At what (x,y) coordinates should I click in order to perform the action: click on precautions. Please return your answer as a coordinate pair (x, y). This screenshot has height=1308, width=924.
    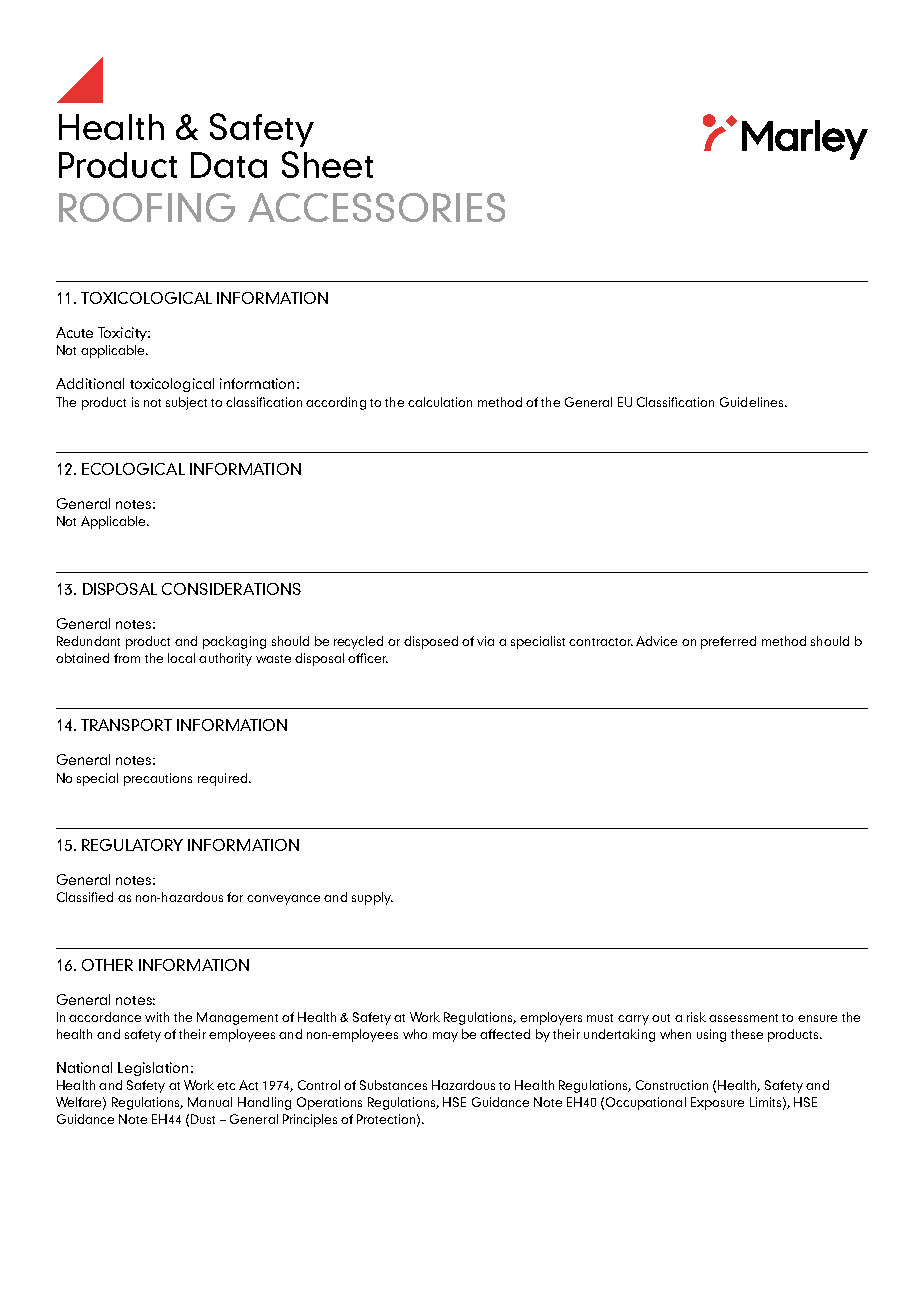
    Looking at the image, I should click on (158, 779).
